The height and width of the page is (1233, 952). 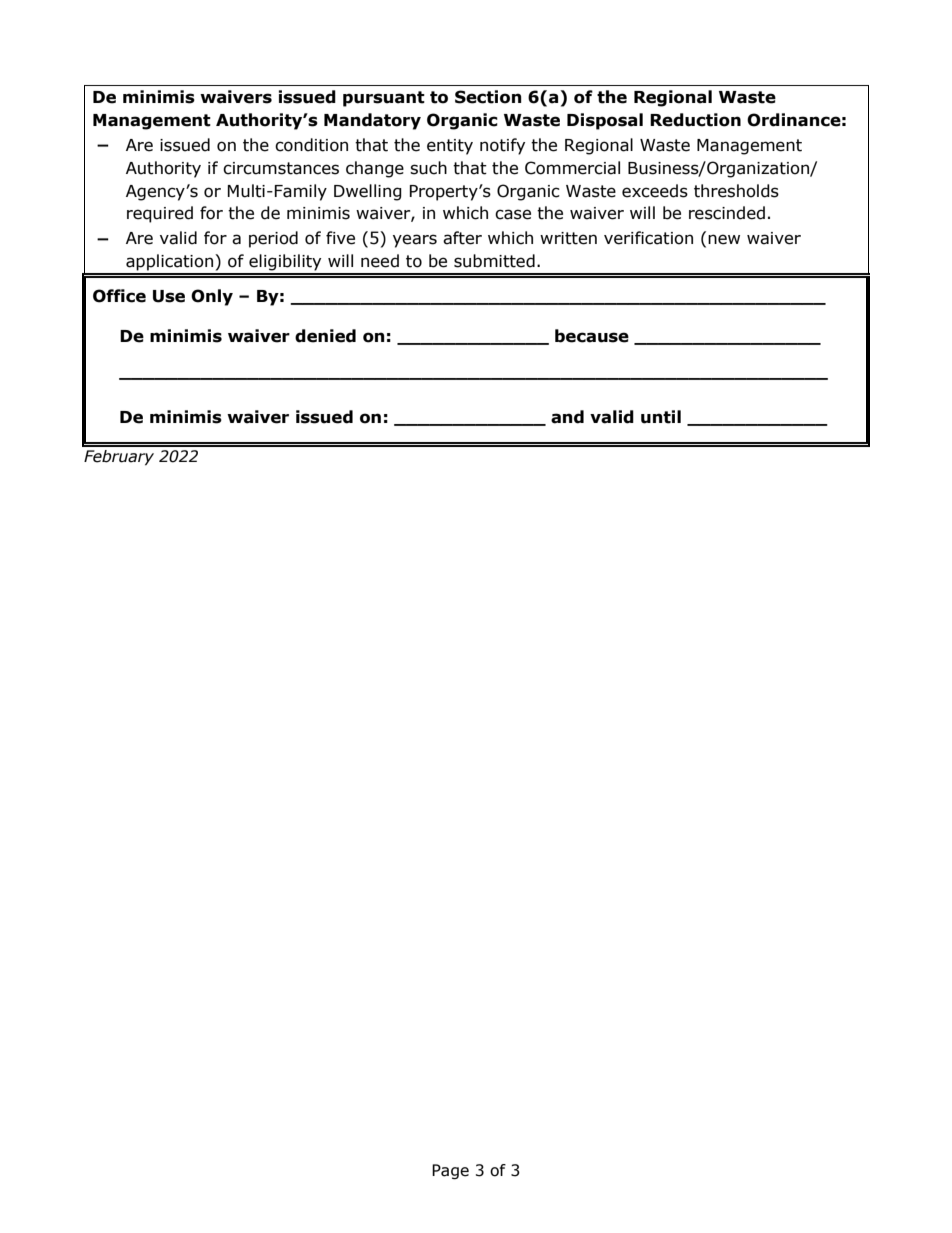 What do you see at coordinates (340, 238) in the page?
I see `five` at bounding box center [340, 238].
